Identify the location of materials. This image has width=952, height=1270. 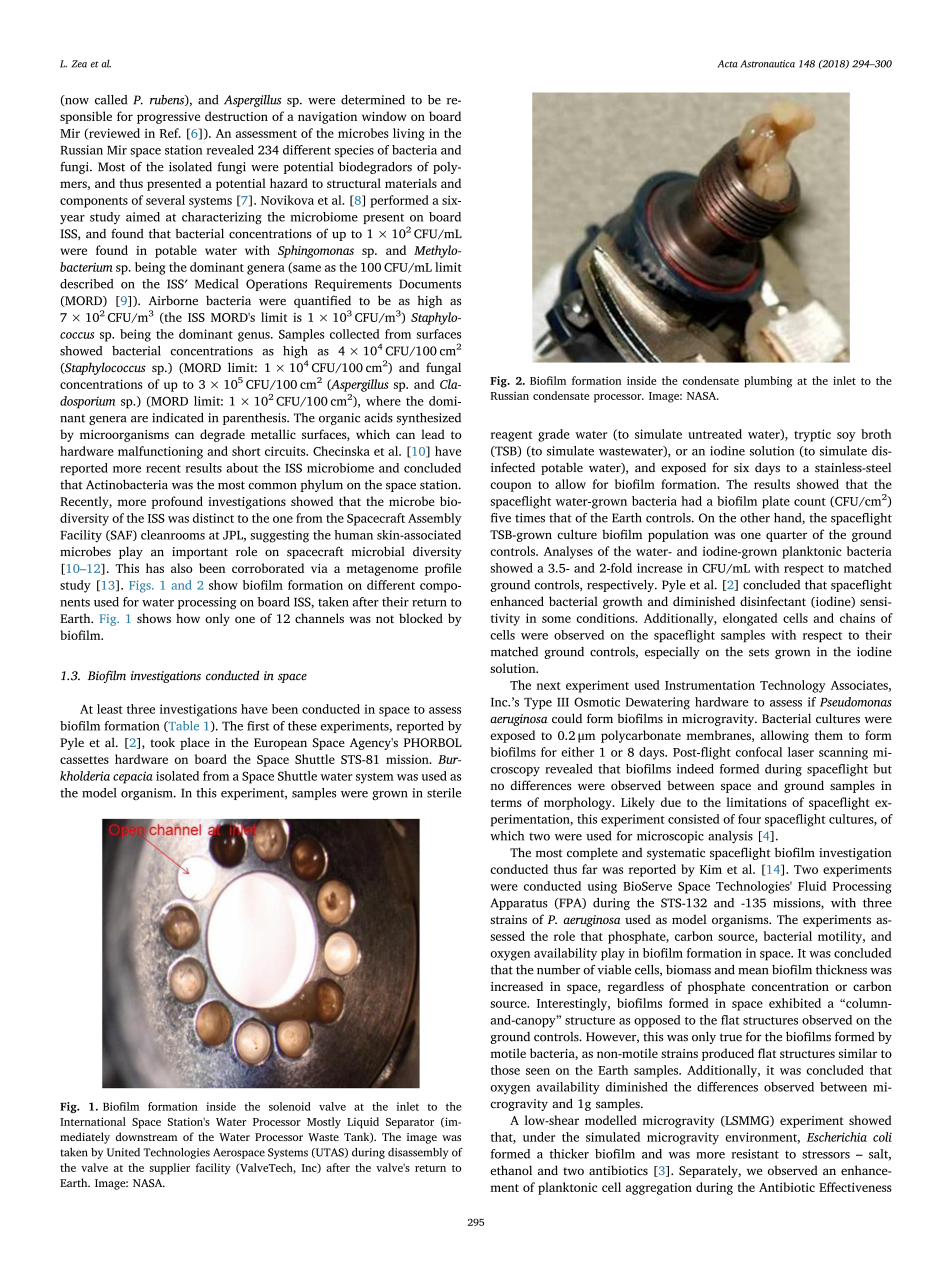
(411, 183).
